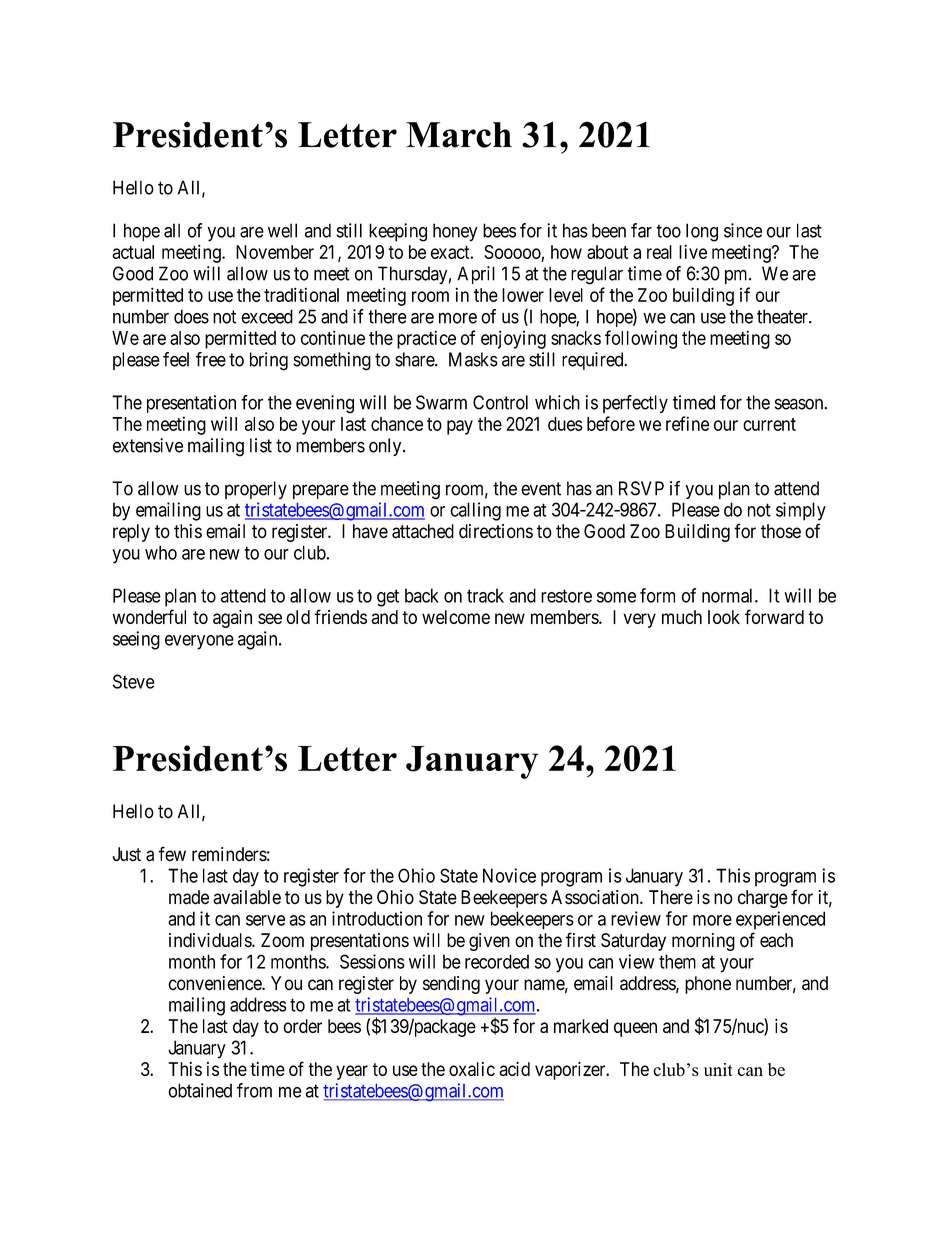  Describe the element at coordinates (687, 423) in the screenshot. I see `refine` at that location.
